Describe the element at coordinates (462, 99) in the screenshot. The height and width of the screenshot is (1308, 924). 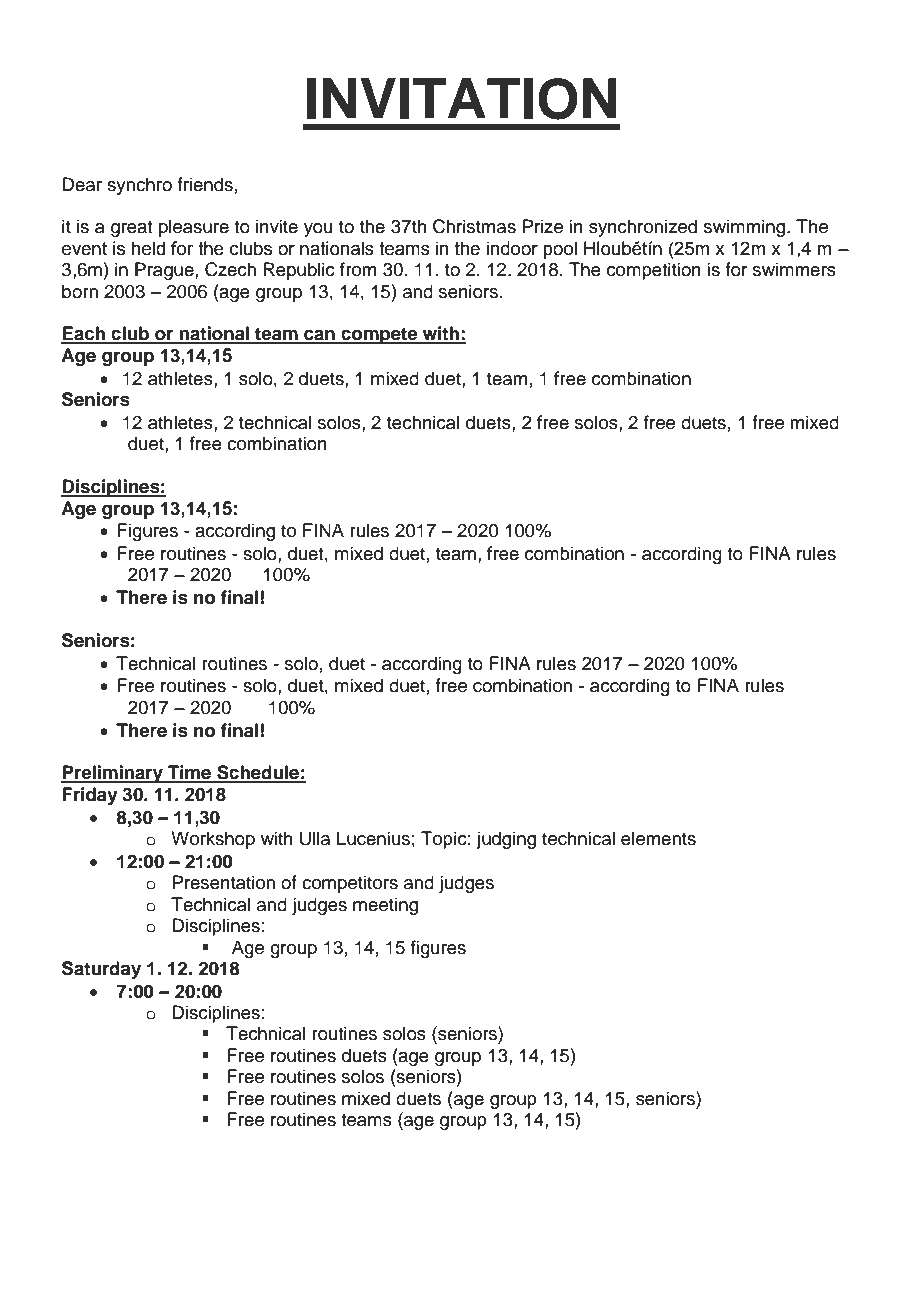
I see `INVITATION` at that location.
